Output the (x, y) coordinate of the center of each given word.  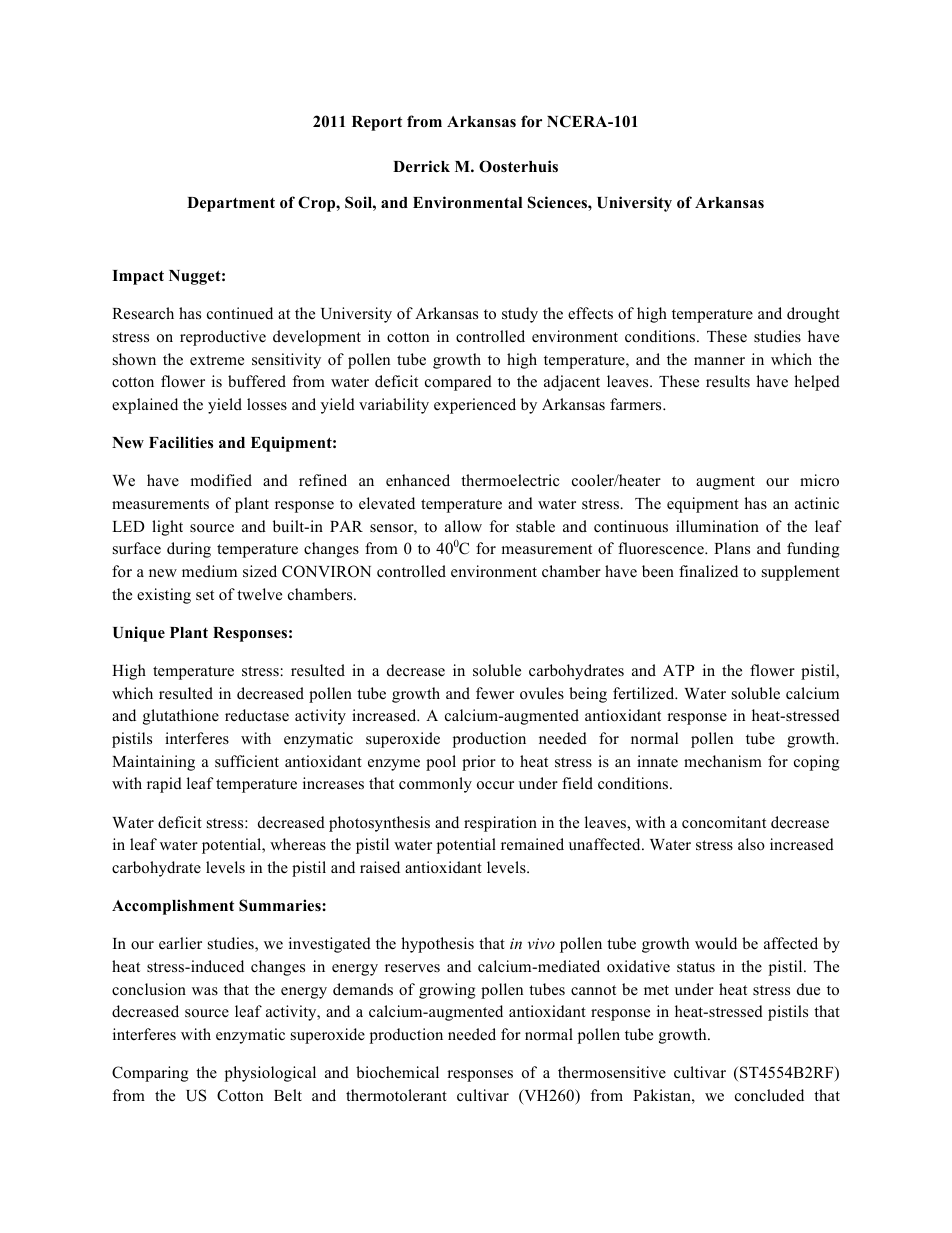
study (520, 315)
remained (532, 844)
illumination (717, 526)
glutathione (181, 717)
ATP (678, 670)
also (751, 844)
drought (813, 315)
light (167, 528)
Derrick (421, 166)
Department (231, 204)
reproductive (223, 338)
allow (463, 526)
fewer (495, 693)
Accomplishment (173, 907)
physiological (270, 1074)
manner (719, 361)
